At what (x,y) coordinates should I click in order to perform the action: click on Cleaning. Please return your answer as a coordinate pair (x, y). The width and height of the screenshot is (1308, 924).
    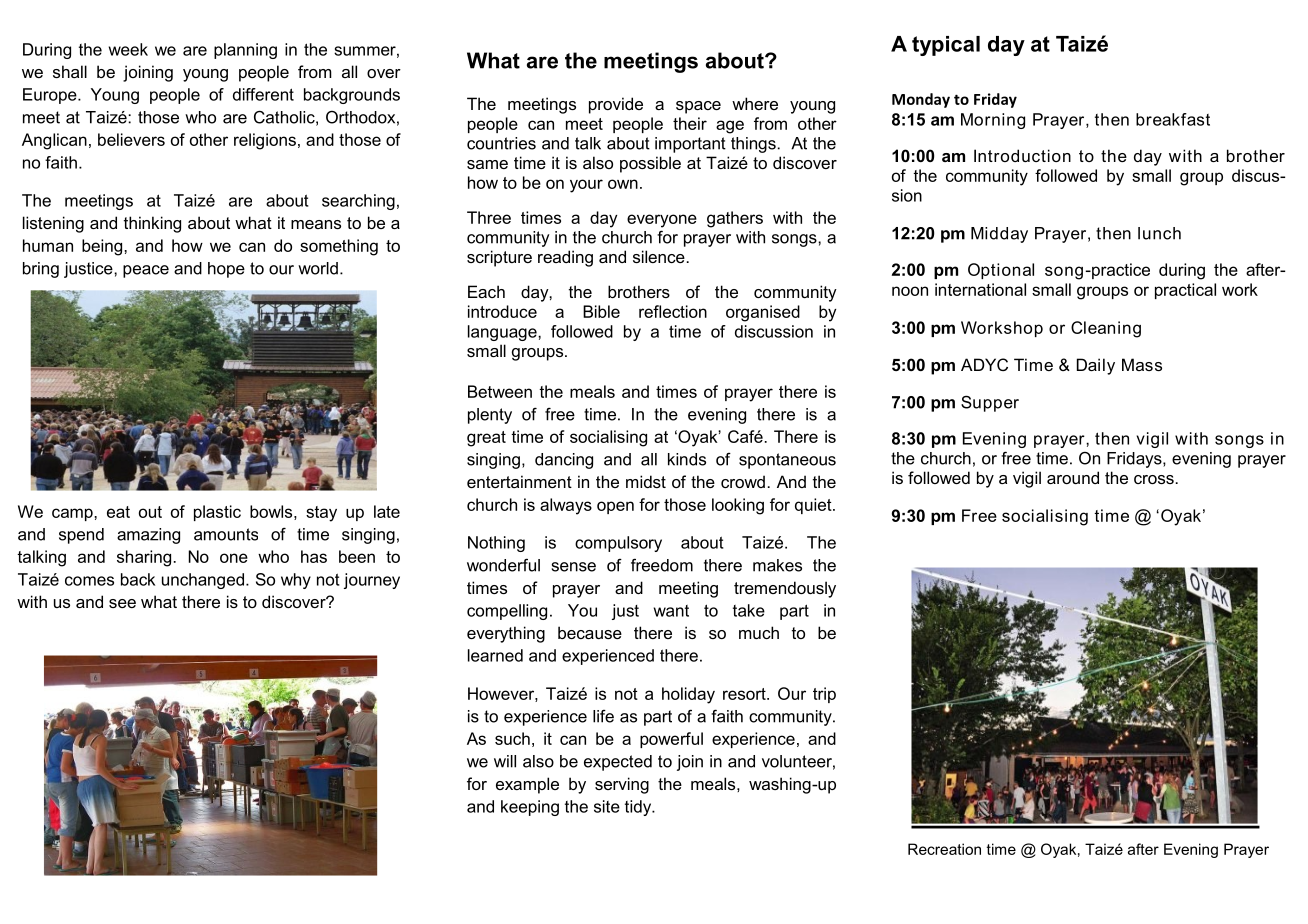
    Looking at the image, I should click on (1106, 329).
